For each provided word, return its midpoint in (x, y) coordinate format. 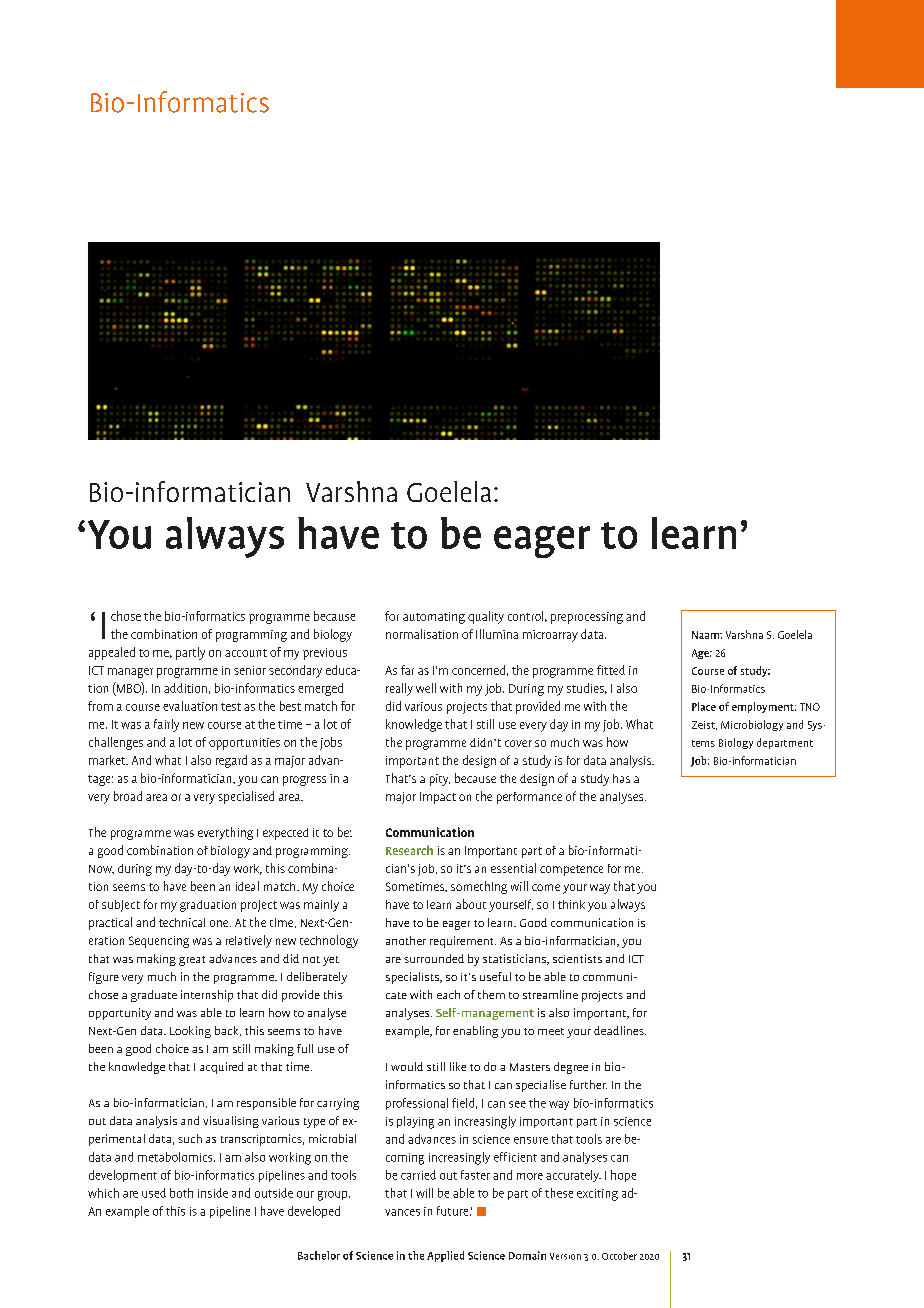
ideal (247, 886)
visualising (231, 1122)
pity (440, 780)
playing (415, 1122)
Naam (706, 635)
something (479, 887)
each (448, 994)
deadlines (620, 1030)
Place (704, 706)
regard (231, 761)
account (246, 653)
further (588, 1084)
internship (207, 996)
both (181, 1193)
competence (571, 870)
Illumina (497, 634)
